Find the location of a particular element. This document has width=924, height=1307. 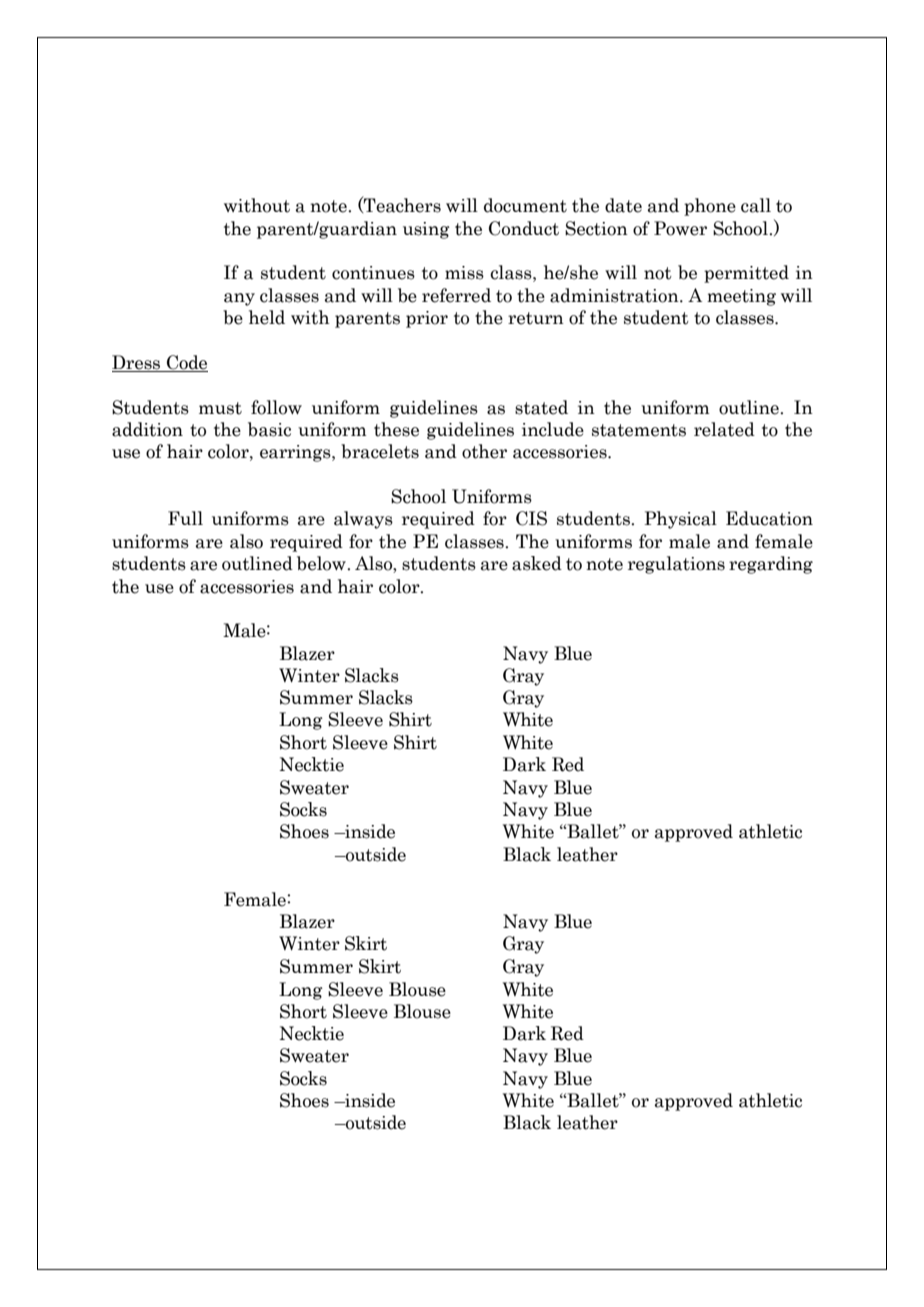

earrings is located at coordinates (296, 453).
